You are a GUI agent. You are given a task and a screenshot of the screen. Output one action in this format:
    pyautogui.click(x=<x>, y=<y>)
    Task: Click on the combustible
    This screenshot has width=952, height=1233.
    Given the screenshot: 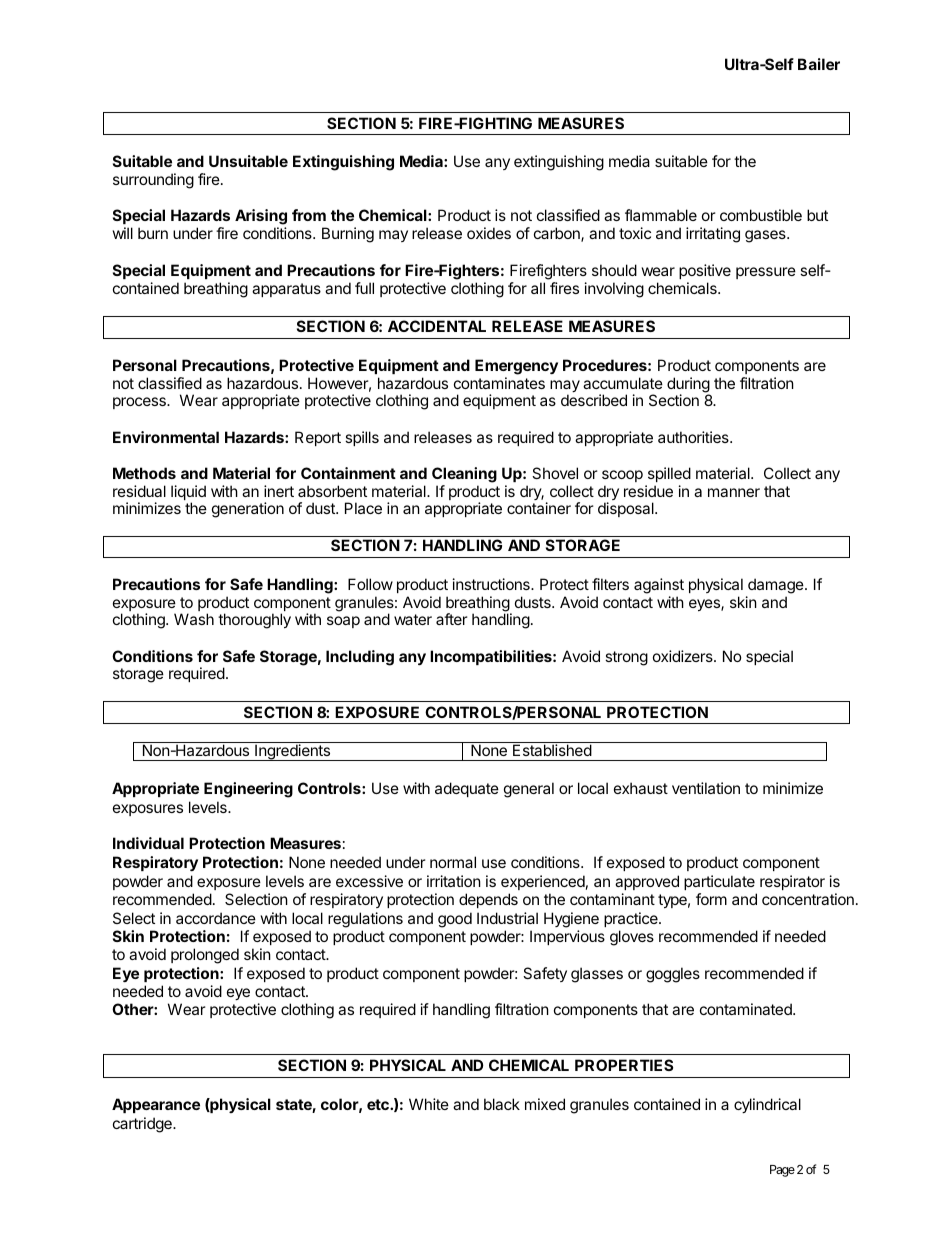 What is the action you would take?
    pyautogui.click(x=761, y=215)
